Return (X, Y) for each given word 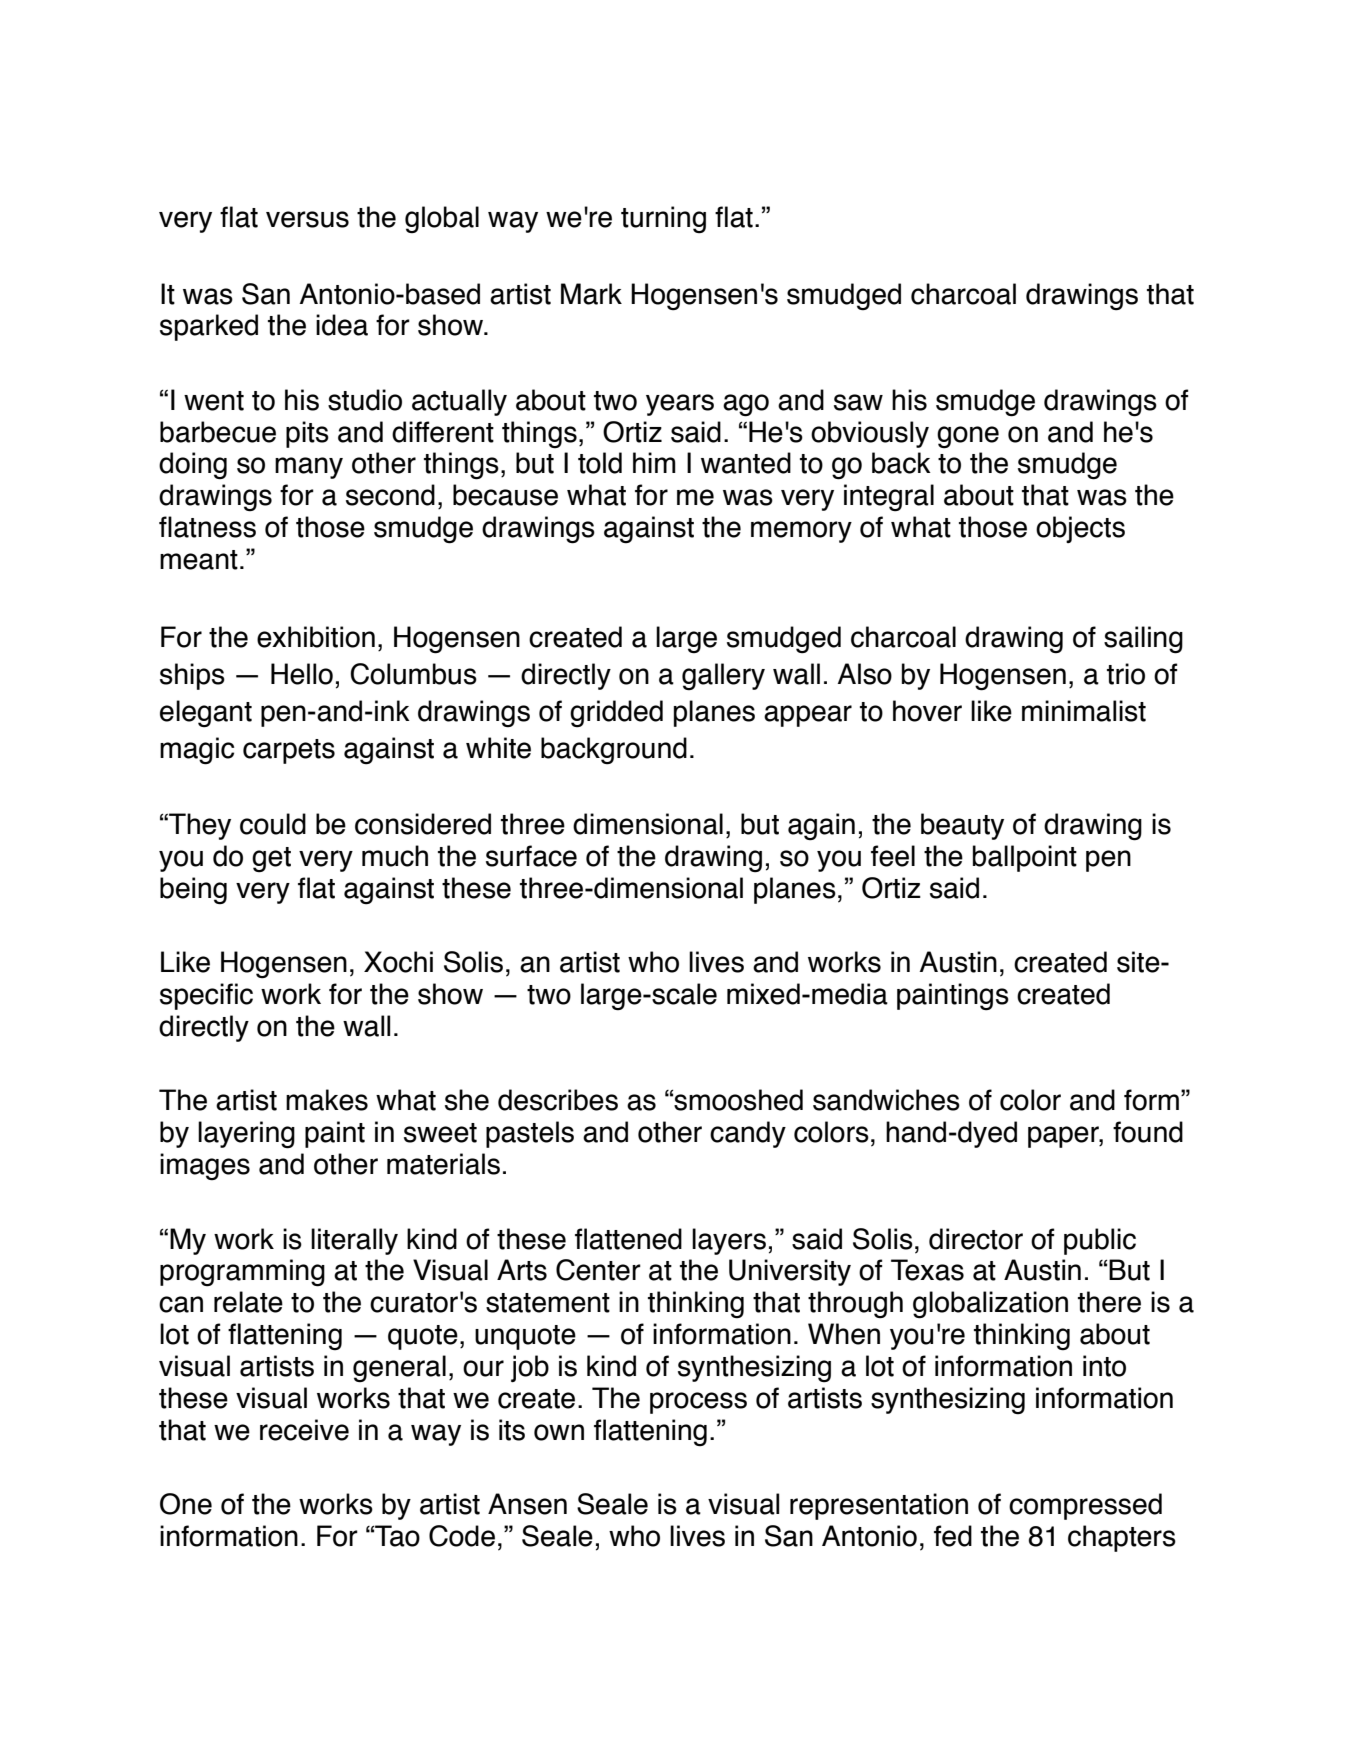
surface (531, 856)
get (271, 860)
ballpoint (1025, 858)
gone (968, 437)
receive (304, 1430)
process (698, 1403)
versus (307, 219)
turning (663, 220)
